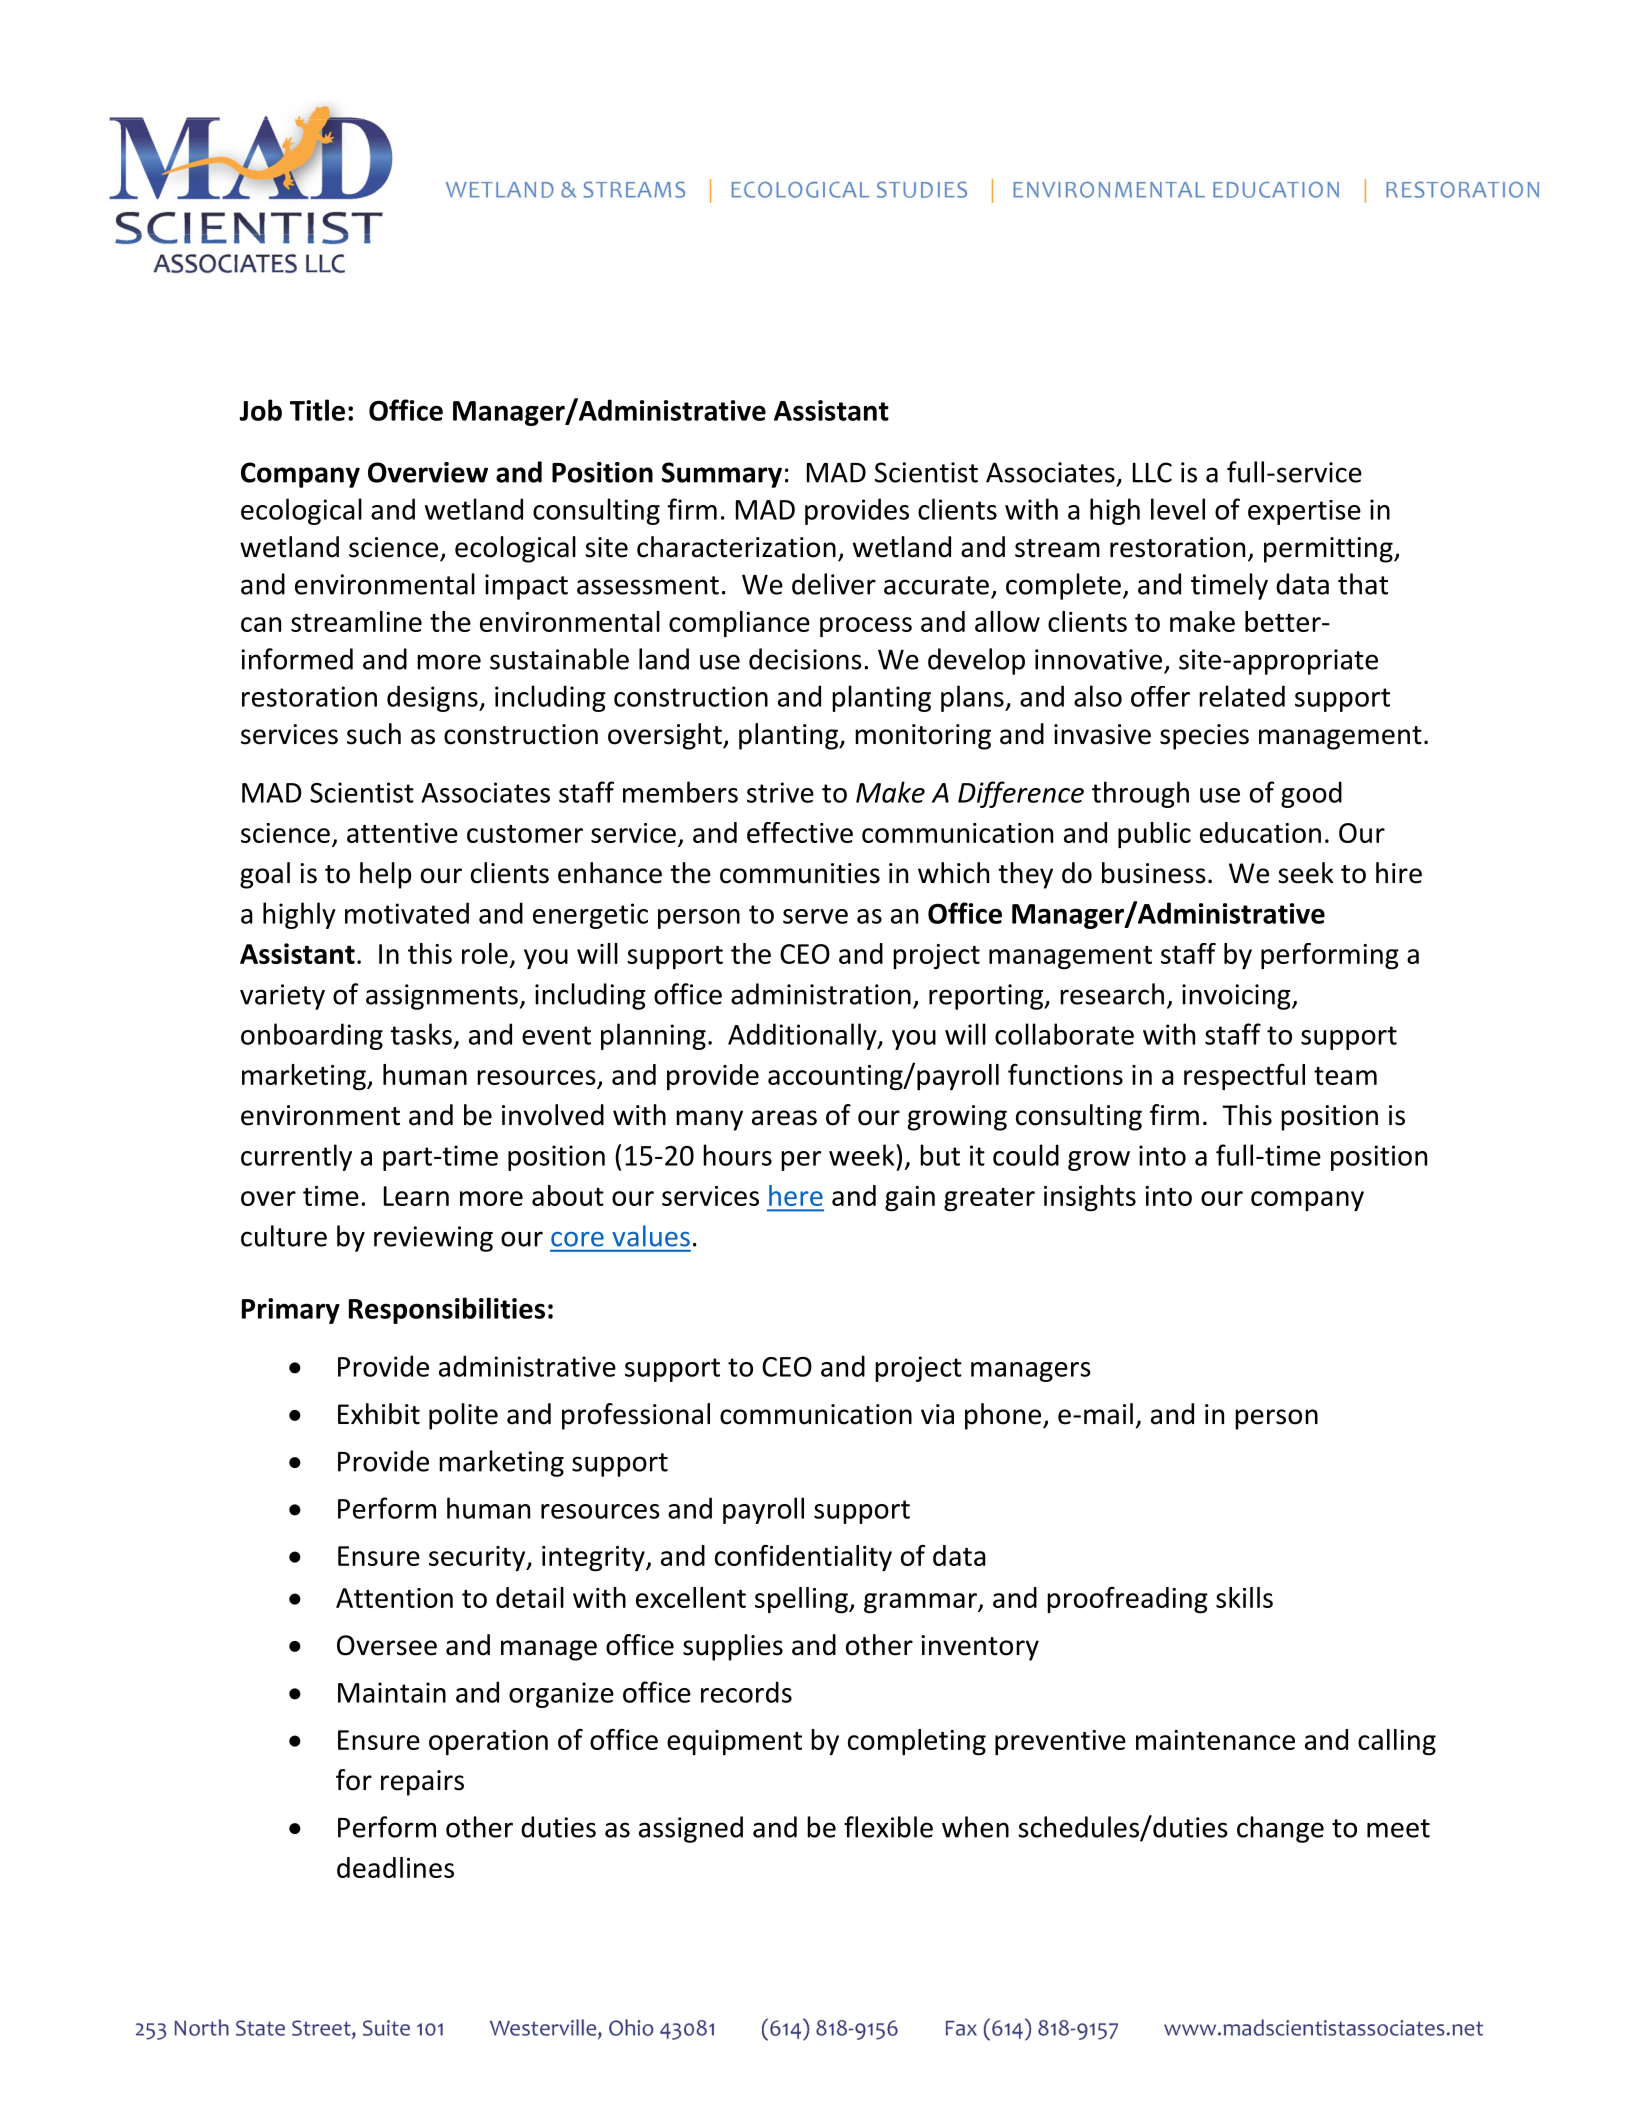 This screenshot has width=1630, height=2109. Describe the element at coordinates (888, 1827) in the screenshot. I see `flexible` at that location.
